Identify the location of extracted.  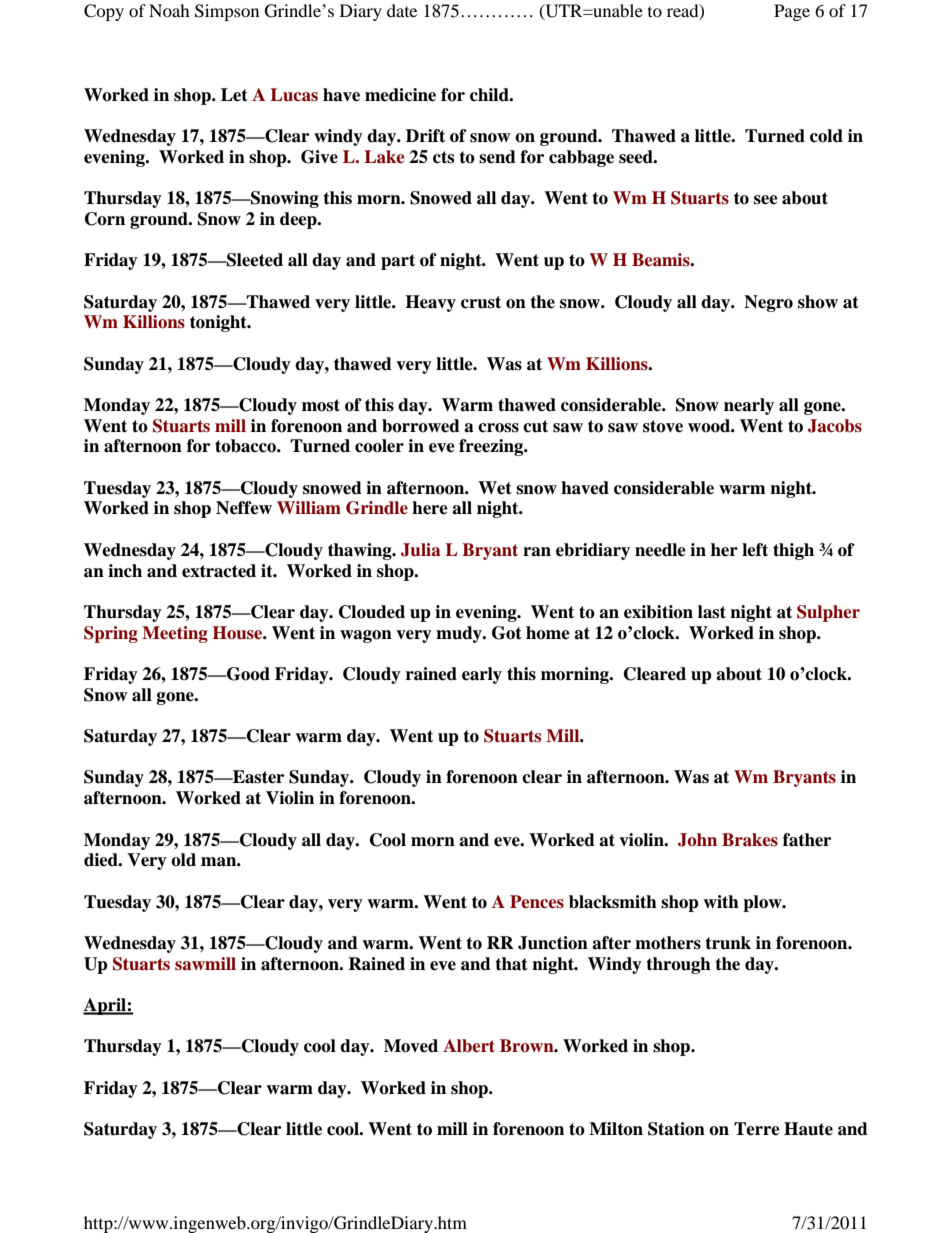
(219, 571).
